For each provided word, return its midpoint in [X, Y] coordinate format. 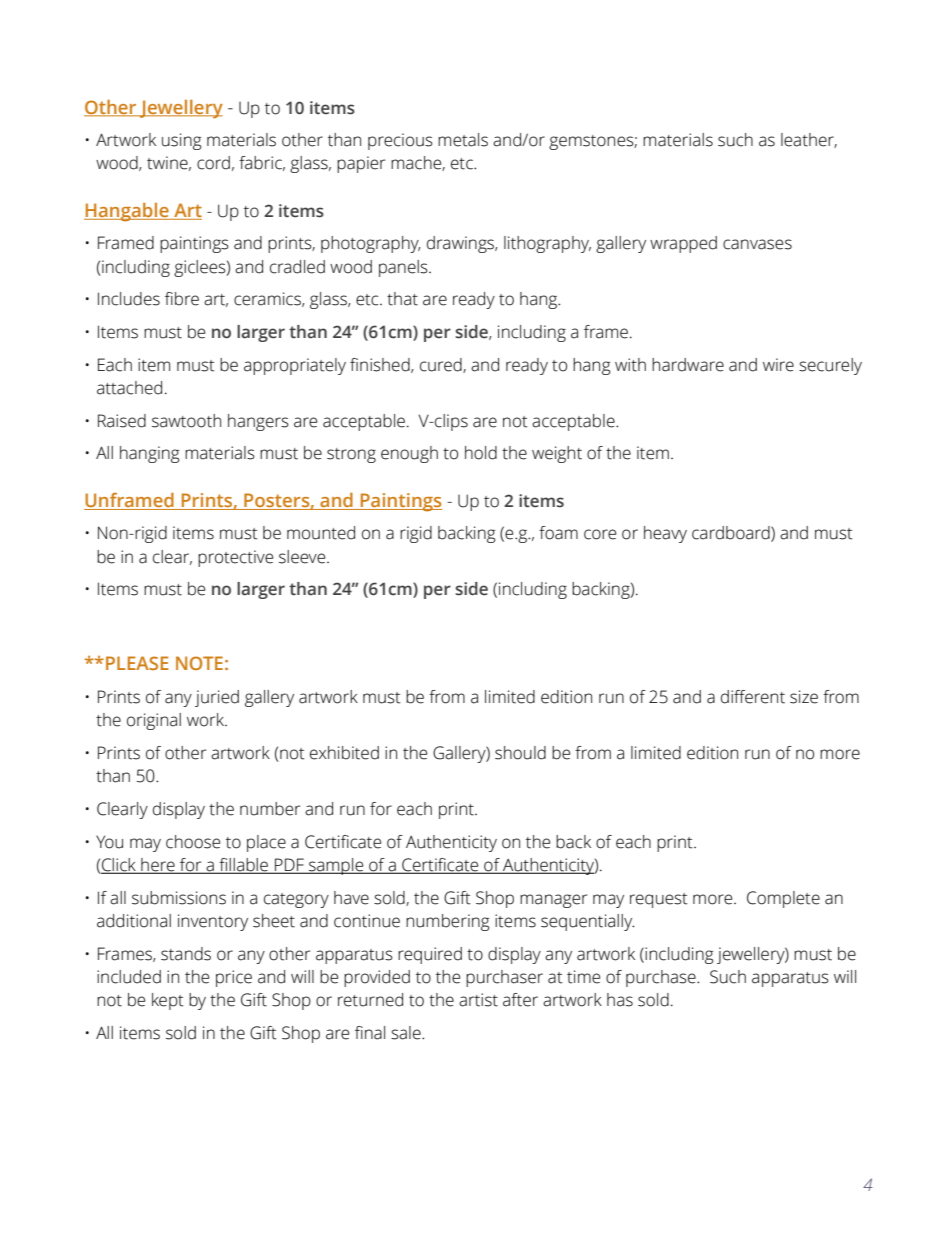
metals [463, 140]
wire [778, 365]
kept [168, 1001]
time [583, 977]
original [154, 721]
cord [213, 163]
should [520, 753]
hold [481, 453]
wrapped [683, 244]
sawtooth [186, 421]
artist [478, 1000]
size [804, 697]
